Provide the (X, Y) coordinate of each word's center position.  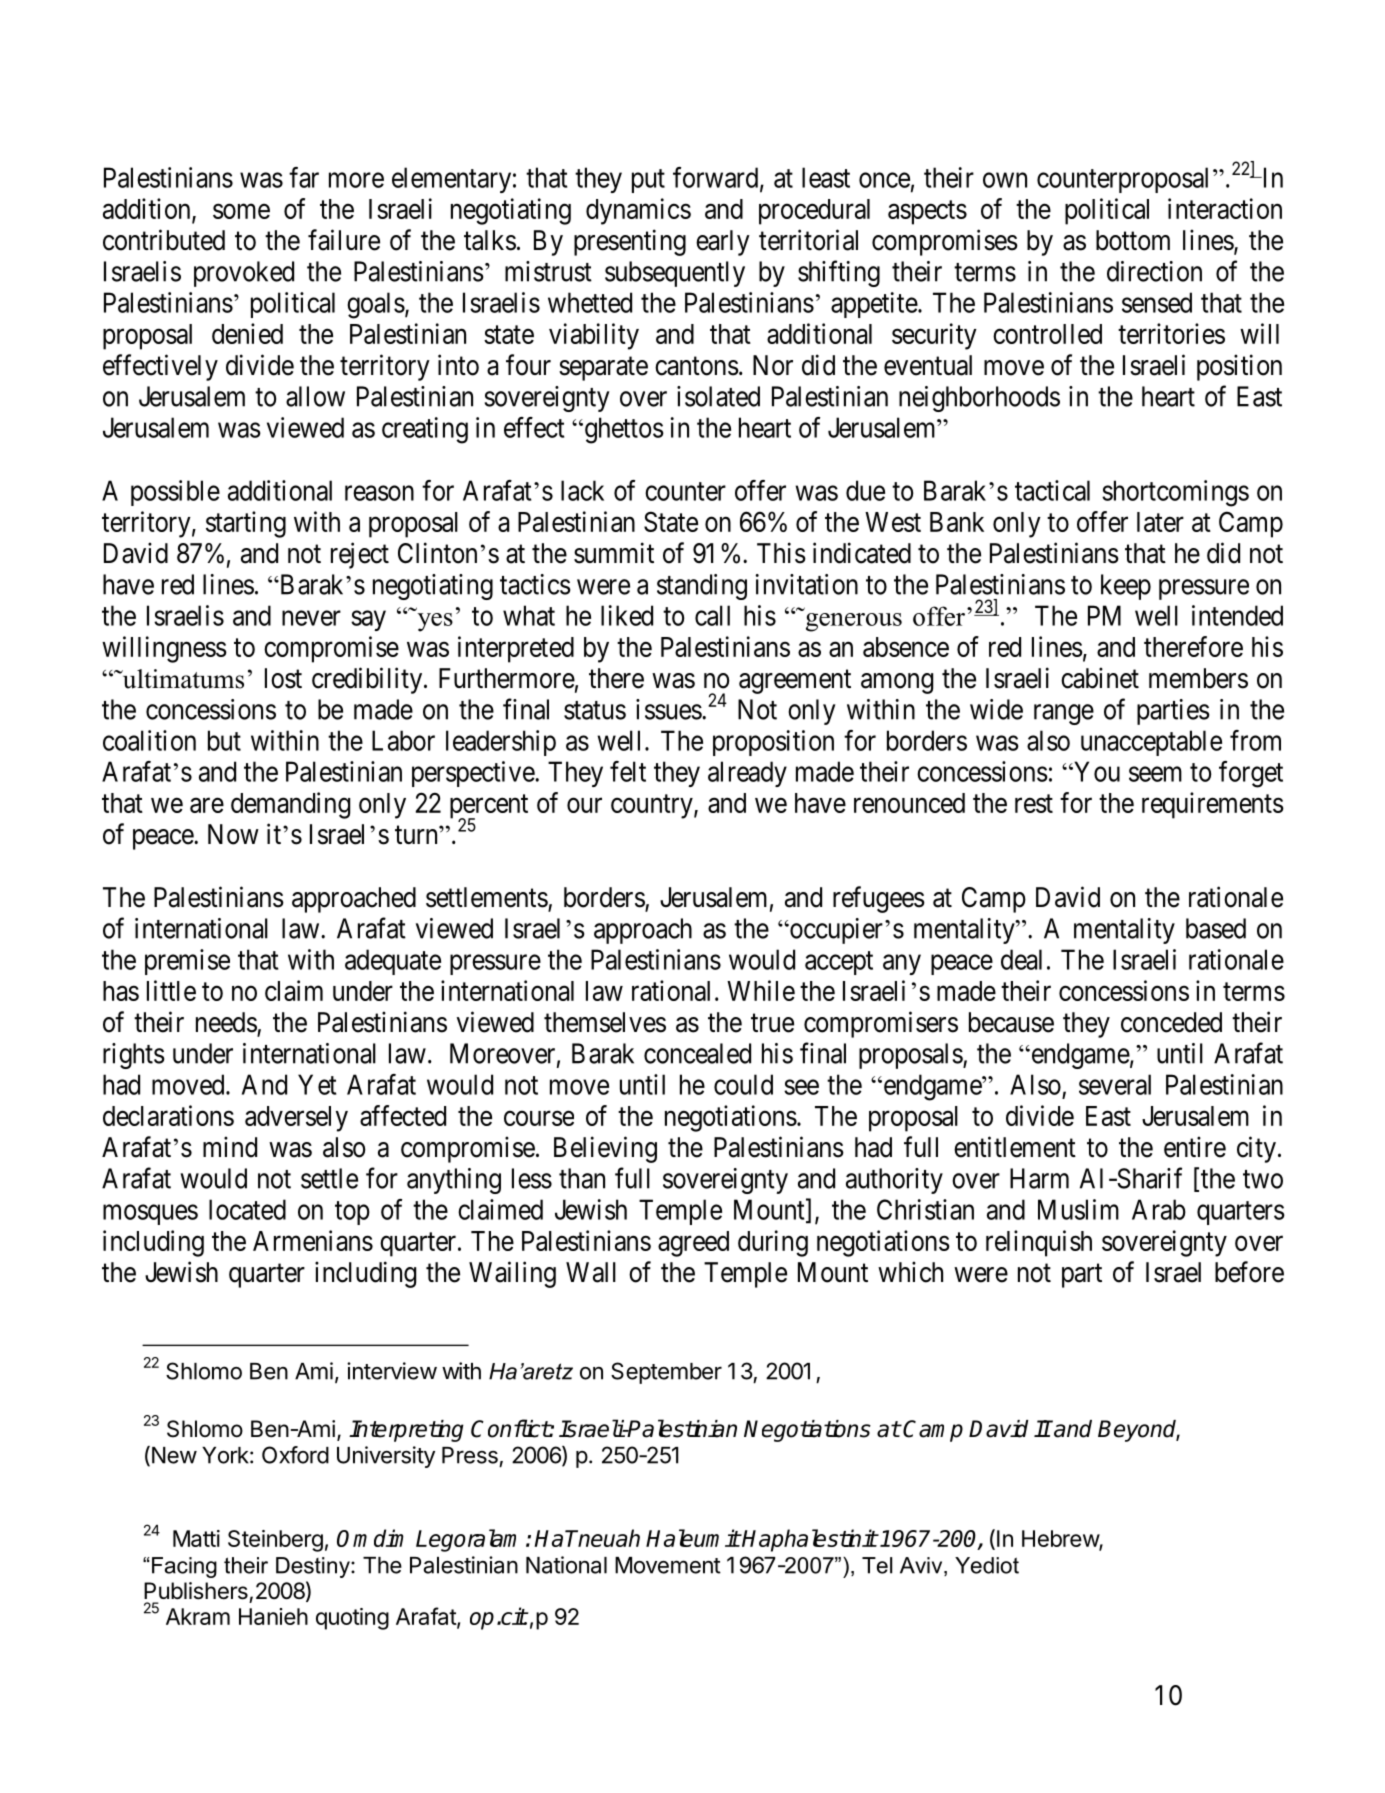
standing (702, 587)
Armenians (313, 1240)
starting (246, 524)
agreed (693, 1244)
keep (1126, 587)
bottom (1133, 240)
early (723, 243)
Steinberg (275, 1541)
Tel (877, 1565)
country (653, 806)
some (241, 211)
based (1216, 928)
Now (233, 834)
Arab (1159, 1209)
